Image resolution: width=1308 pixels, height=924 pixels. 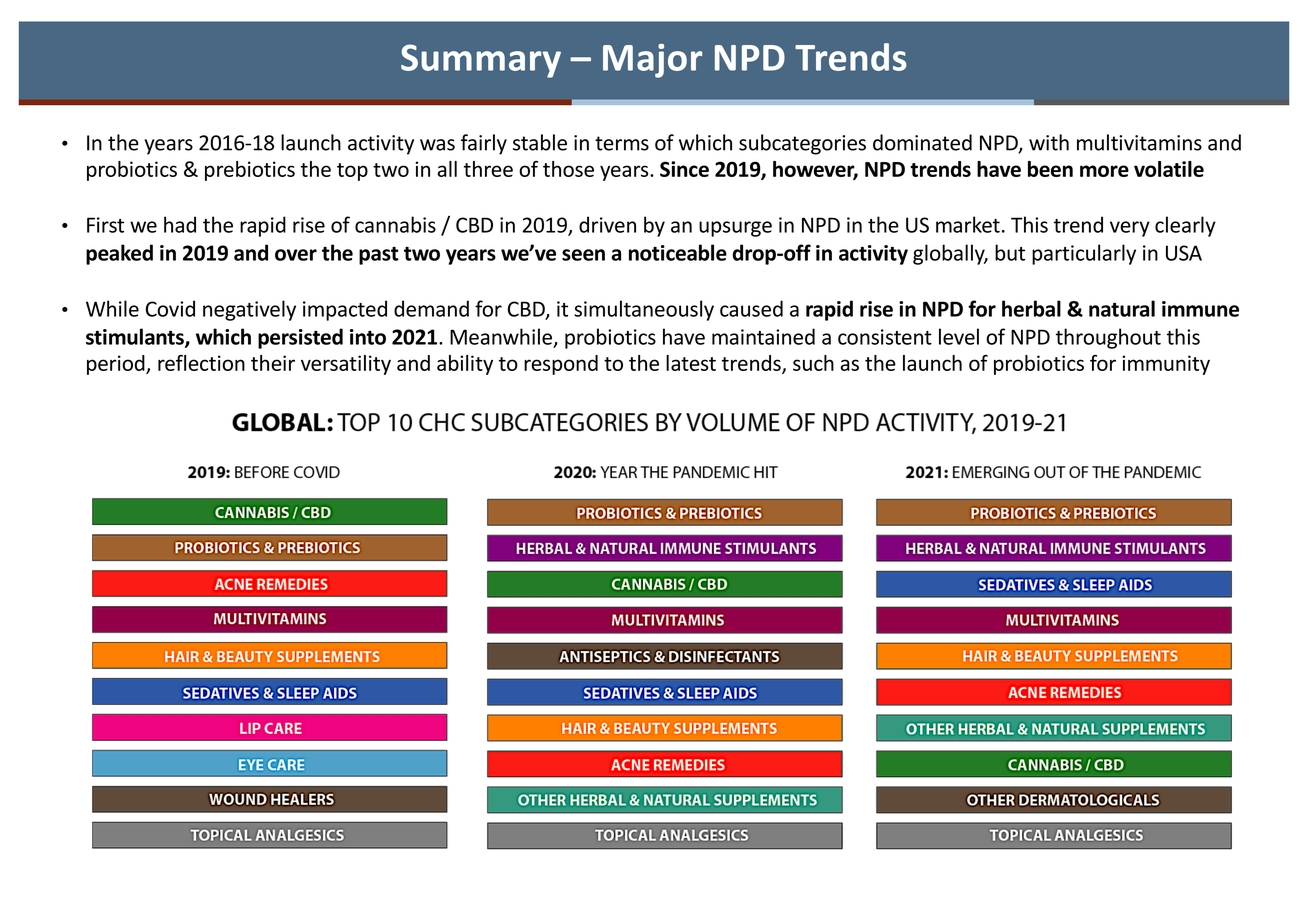 I want to click on particularly, so click(x=1084, y=254).
